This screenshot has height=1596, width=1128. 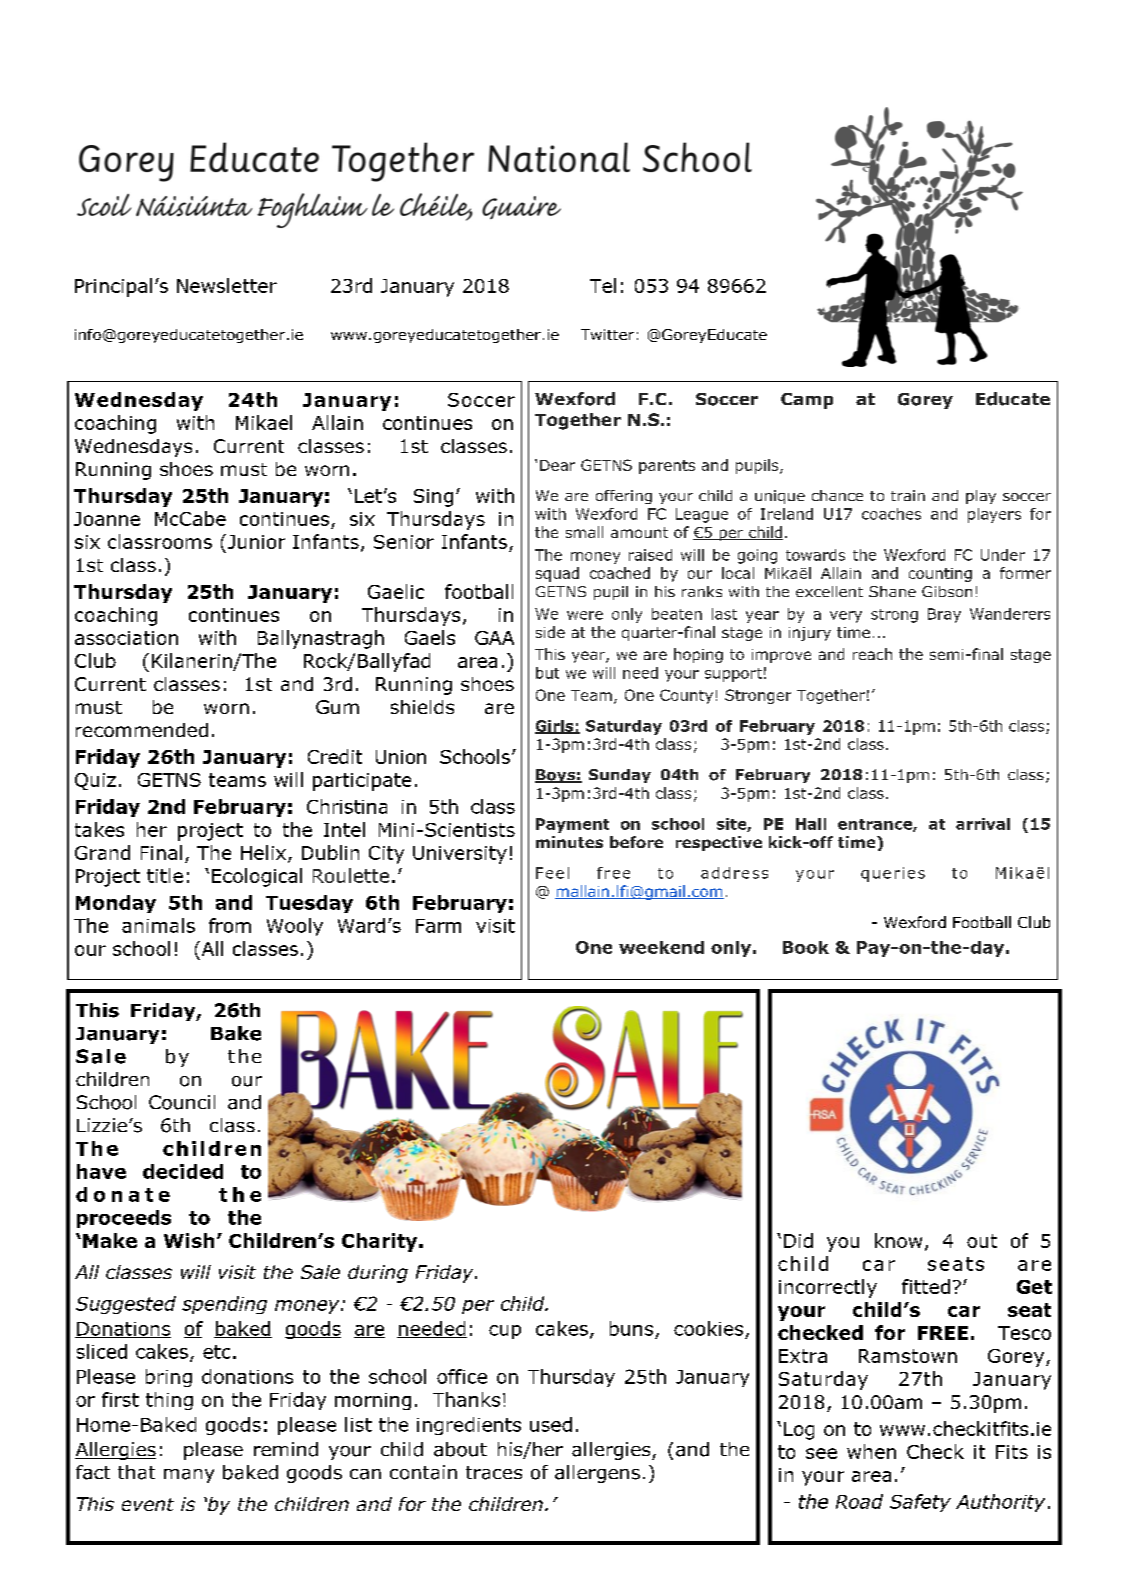 What do you see at coordinates (983, 824) in the screenshot?
I see `arrival` at bounding box center [983, 824].
